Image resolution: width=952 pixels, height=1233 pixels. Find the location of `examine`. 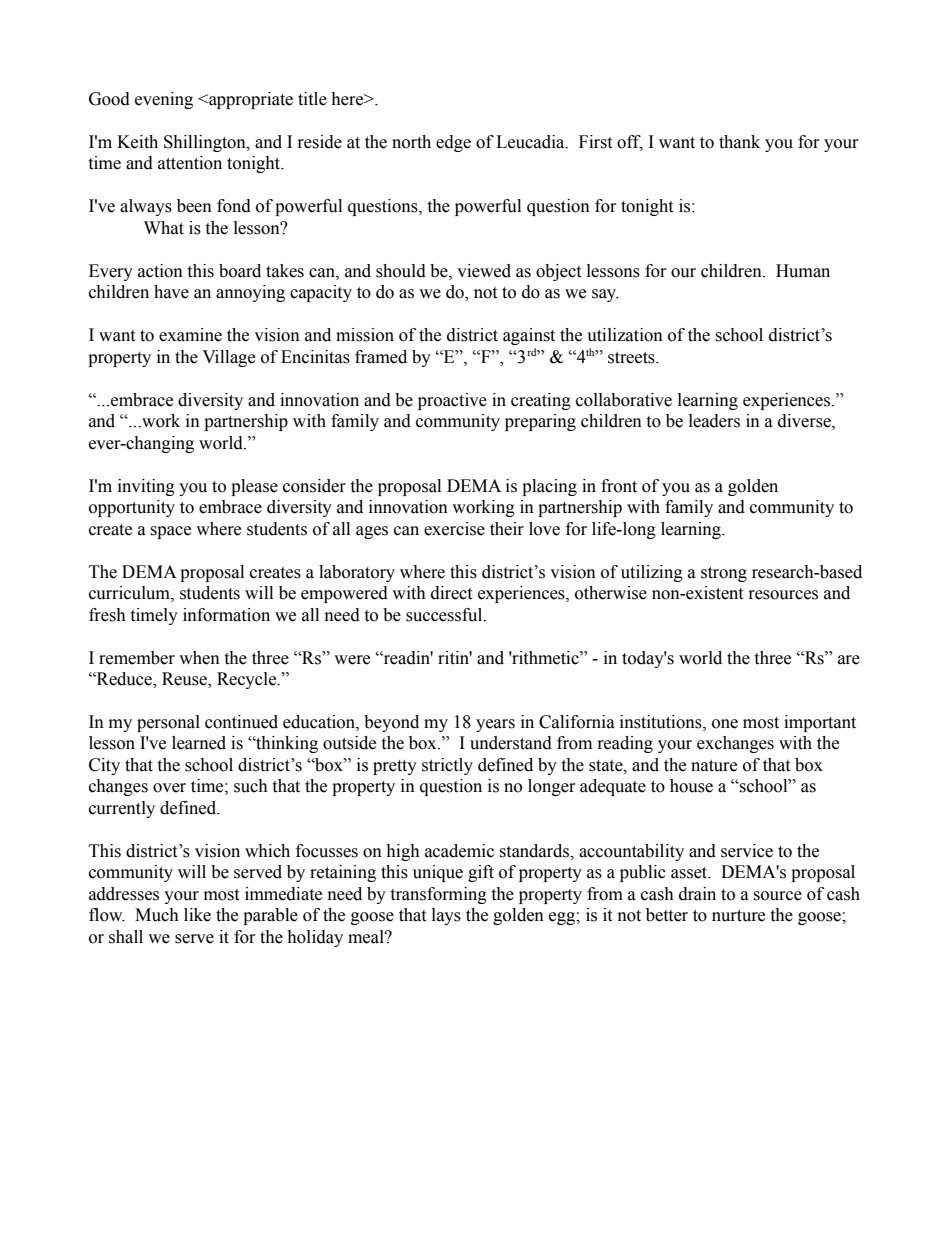

examine is located at coordinates (190, 335).
